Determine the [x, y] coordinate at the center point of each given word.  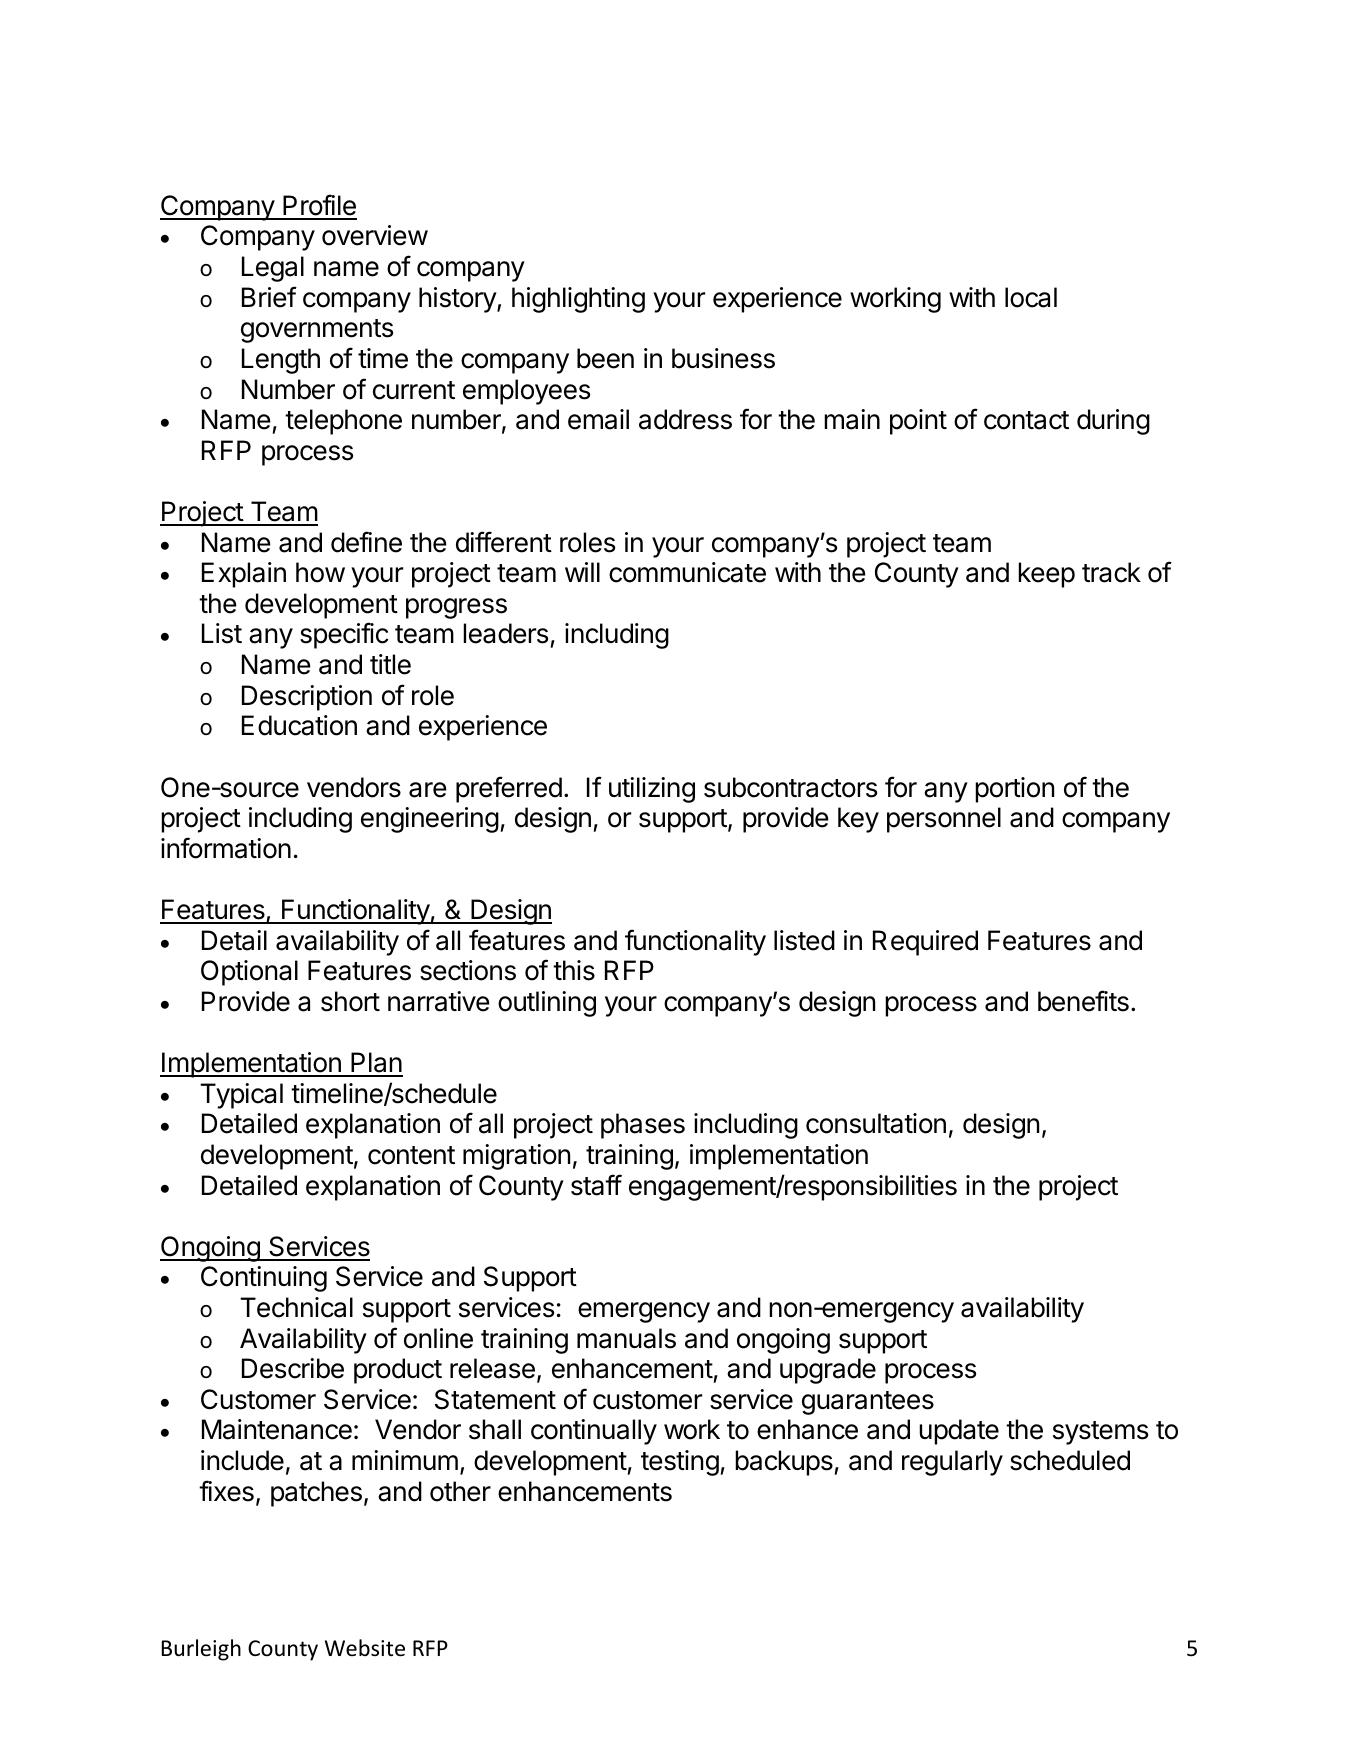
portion [1014, 790]
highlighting [578, 300]
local [1031, 297]
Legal [273, 269]
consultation [876, 1123]
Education [299, 725]
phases [643, 1126]
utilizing [652, 790]
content [411, 1155]
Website [365, 1648]
